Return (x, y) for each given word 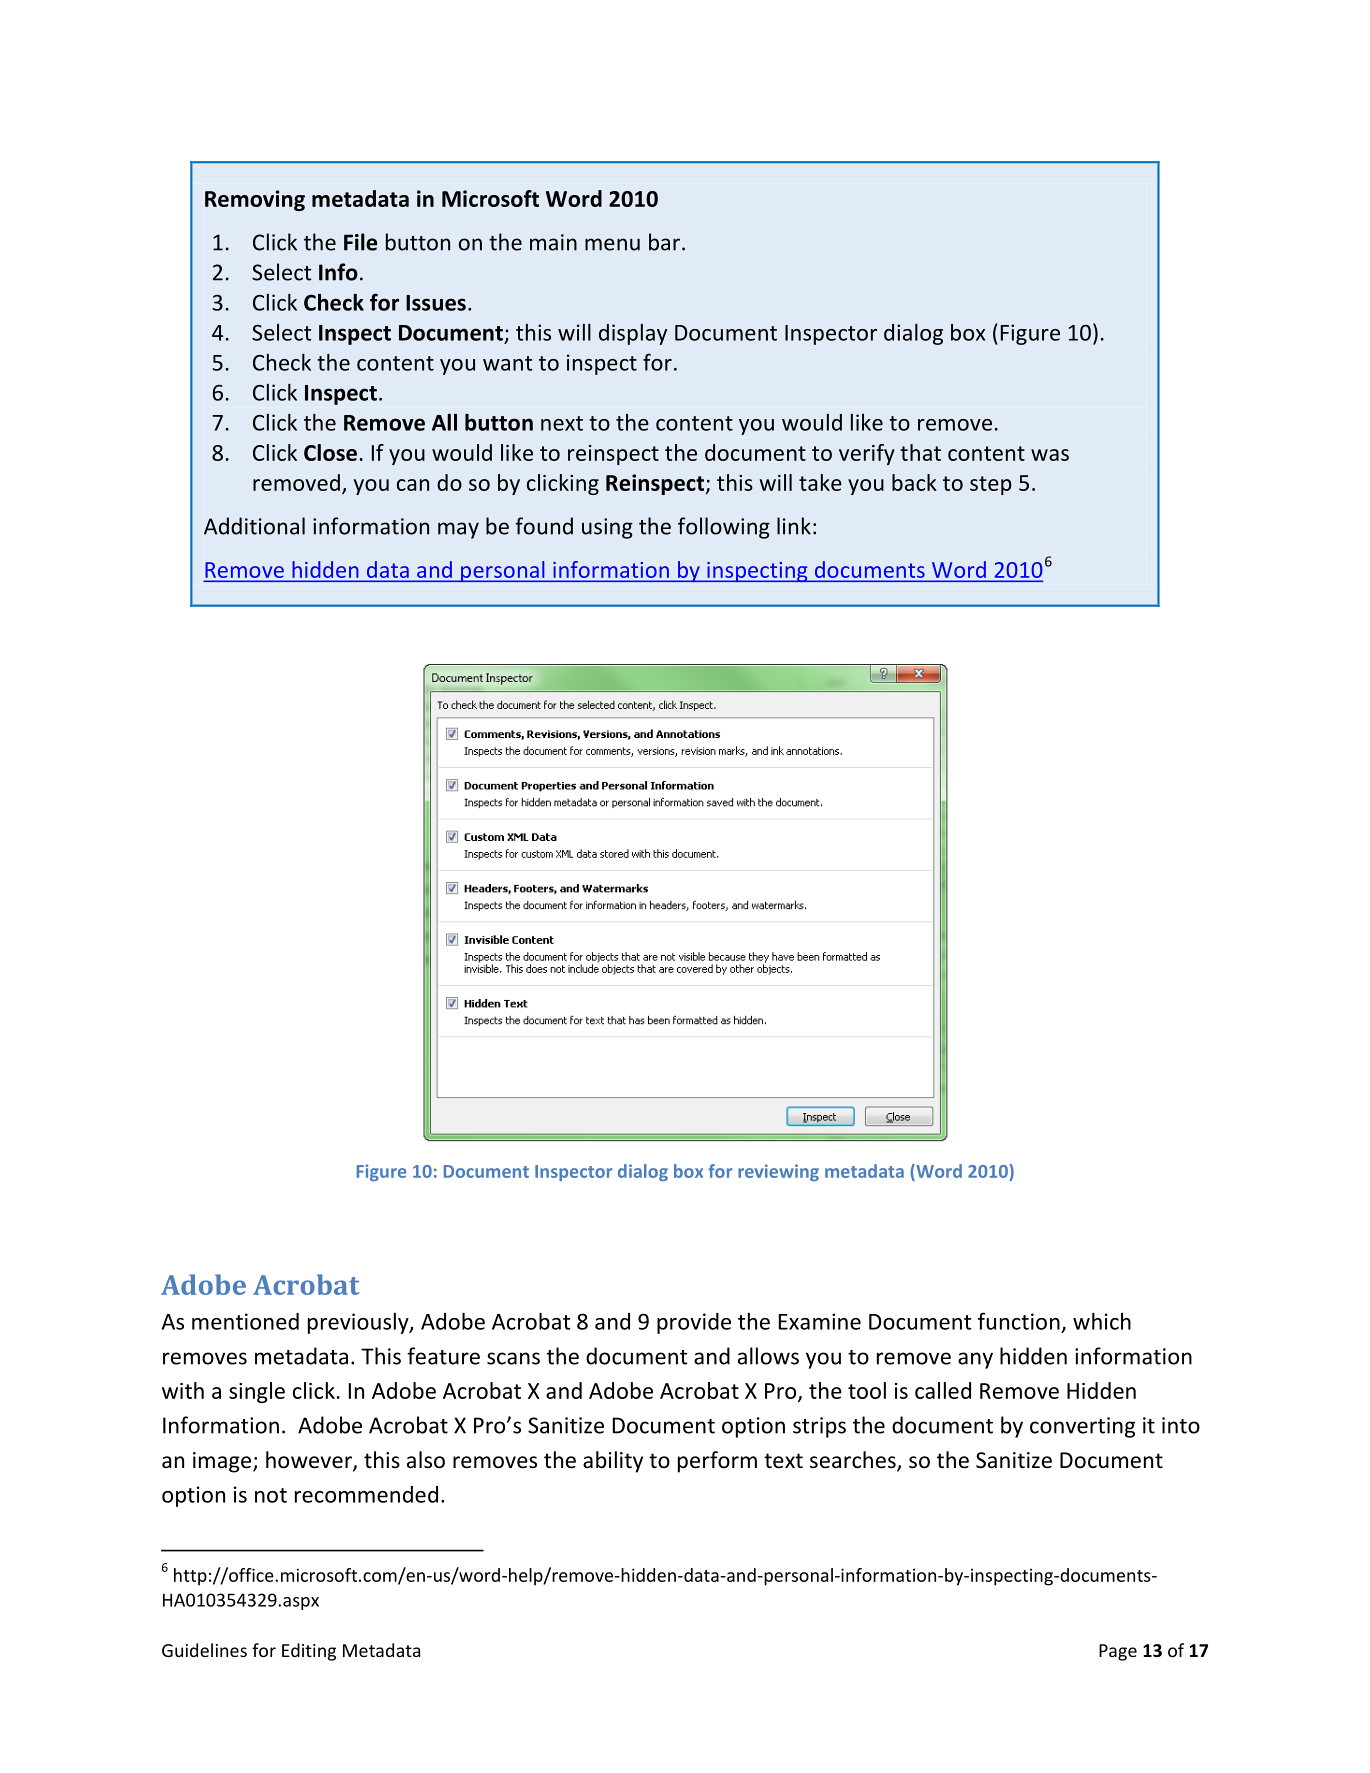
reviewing (778, 1172)
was (1050, 455)
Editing (309, 1652)
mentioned (245, 1321)
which (1102, 1321)
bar (664, 242)
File (360, 242)
